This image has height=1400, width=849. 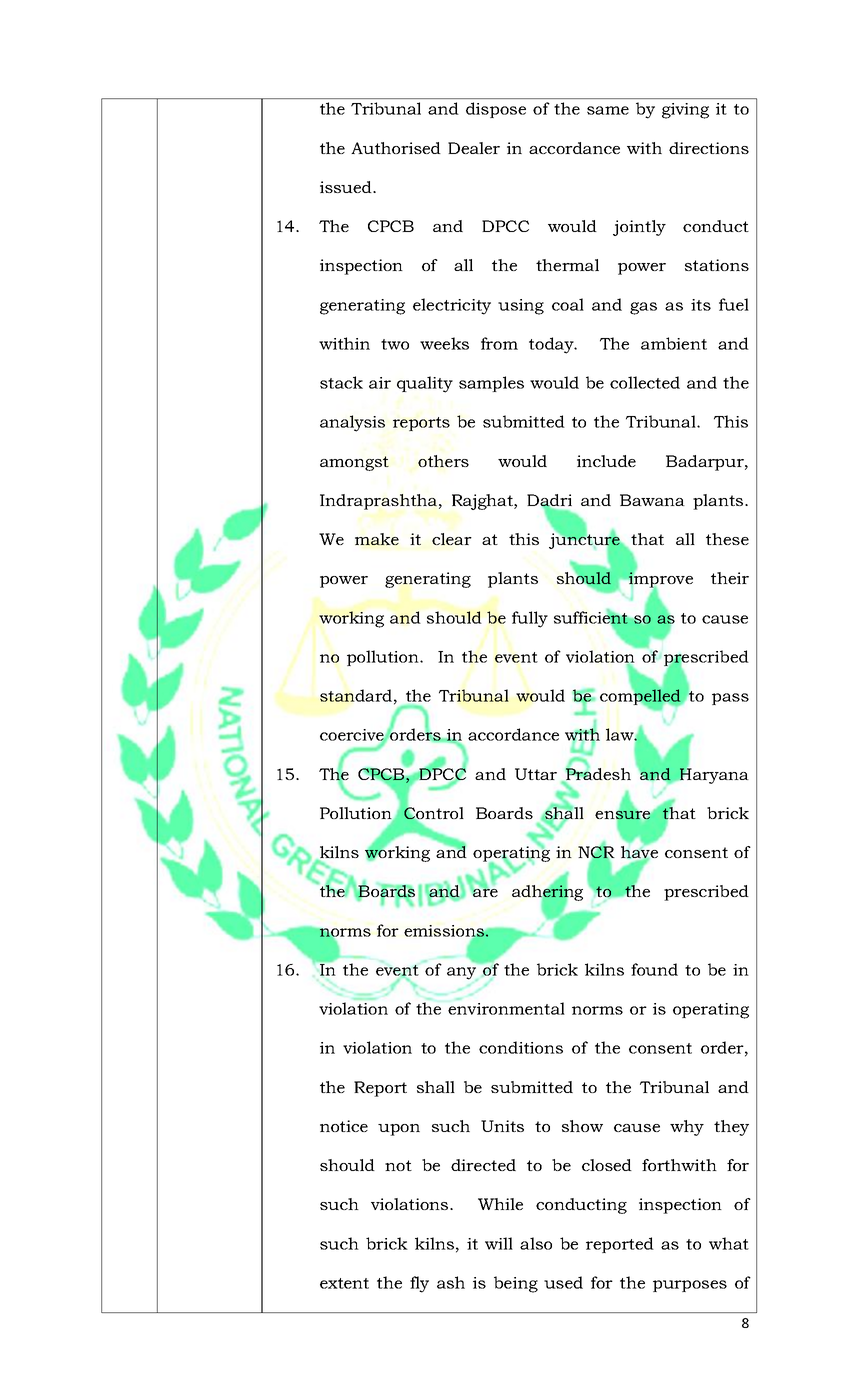 What do you see at coordinates (396, 148) in the image?
I see `Authorised` at bounding box center [396, 148].
